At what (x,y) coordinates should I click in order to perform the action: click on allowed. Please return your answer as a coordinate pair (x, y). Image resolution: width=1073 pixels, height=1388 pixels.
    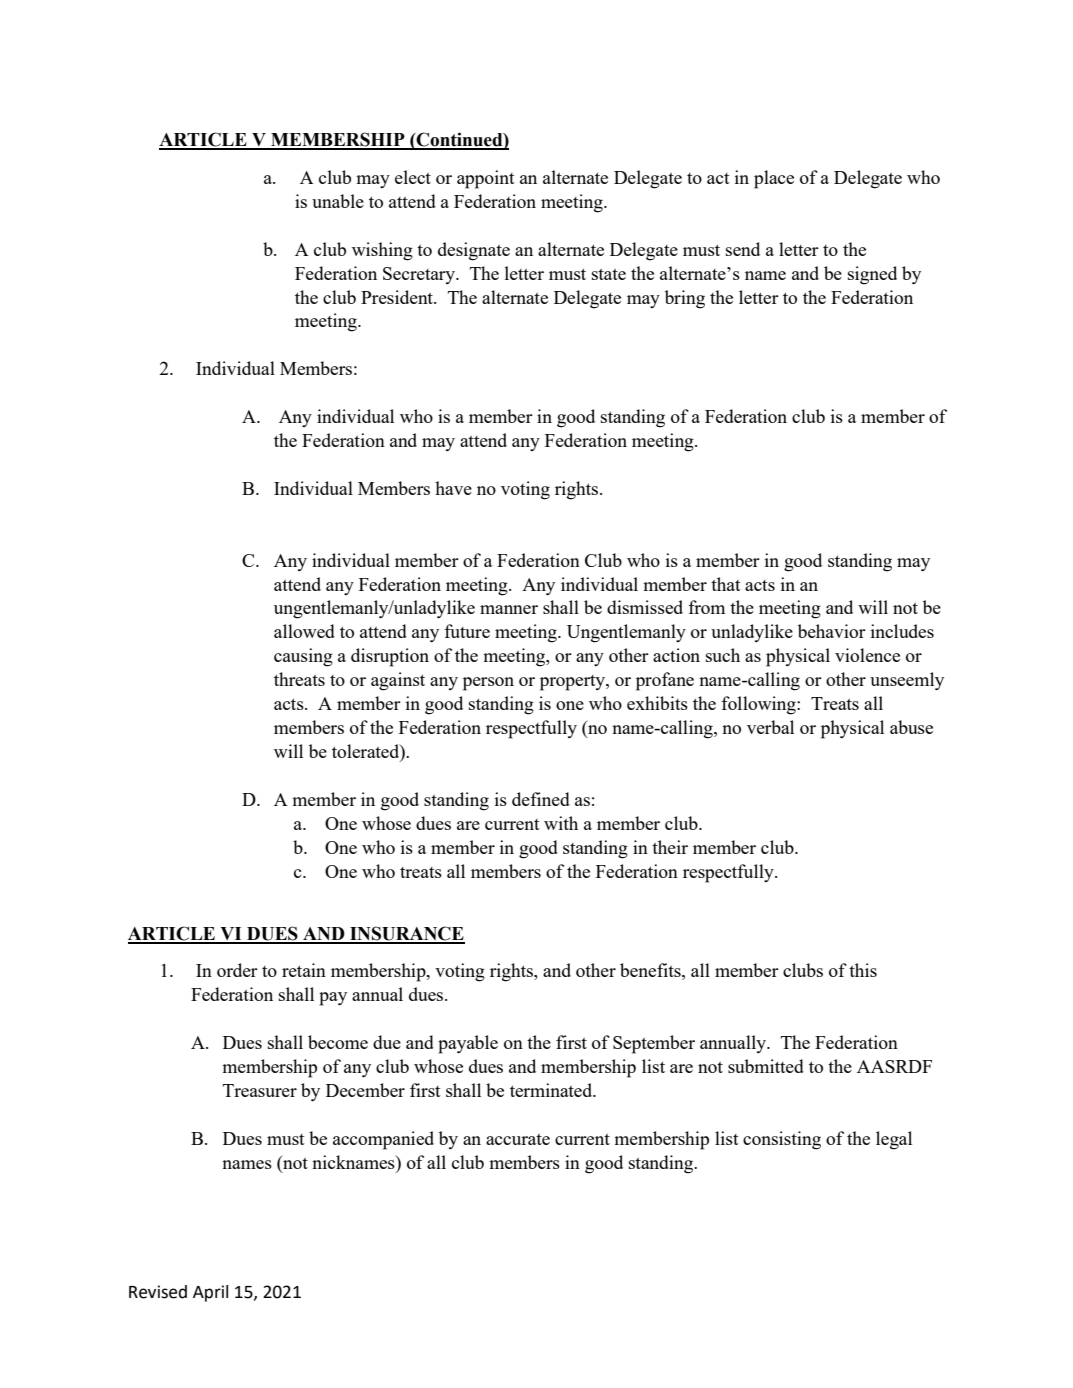
    Looking at the image, I should click on (304, 631).
